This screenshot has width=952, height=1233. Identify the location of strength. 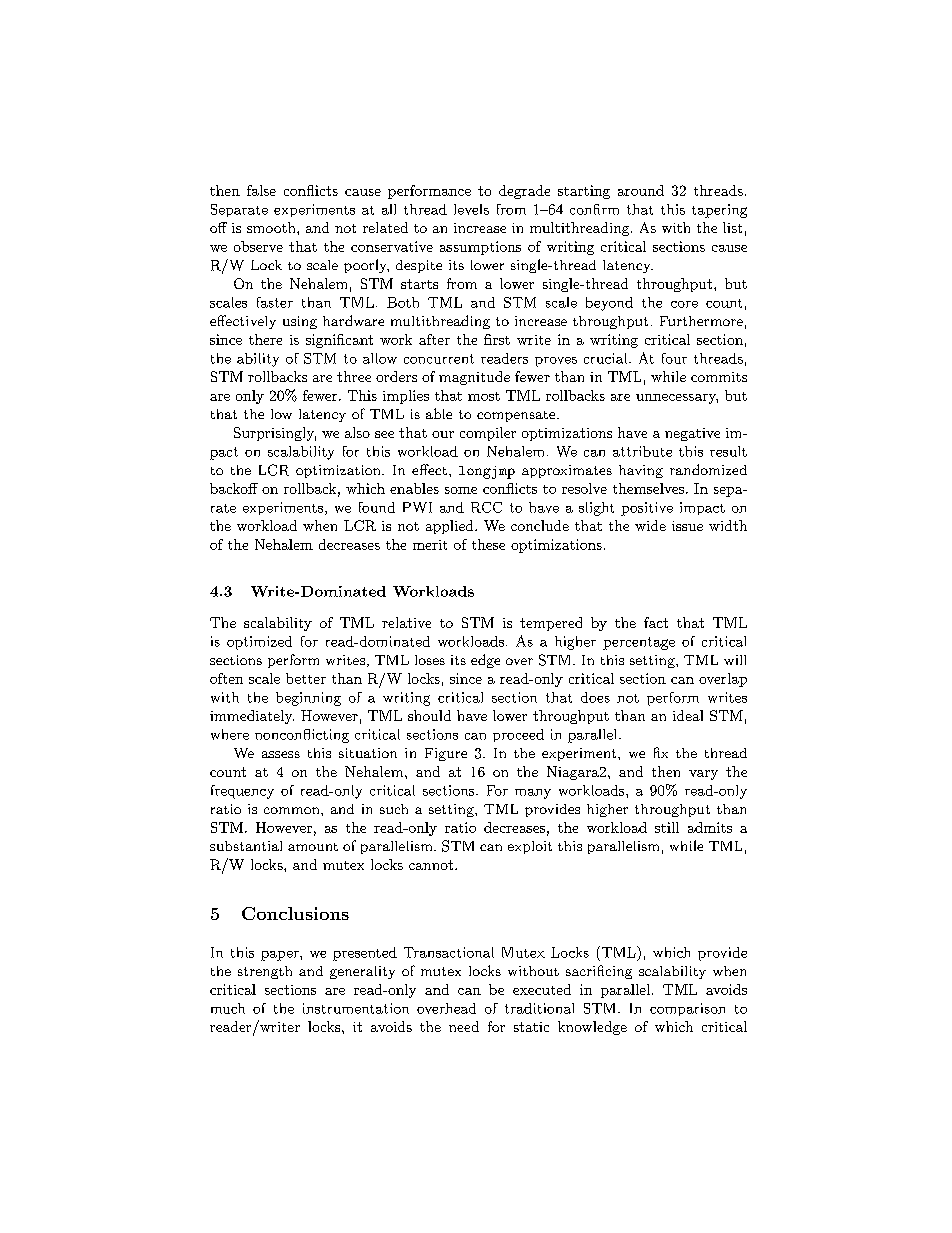
(265, 972).
